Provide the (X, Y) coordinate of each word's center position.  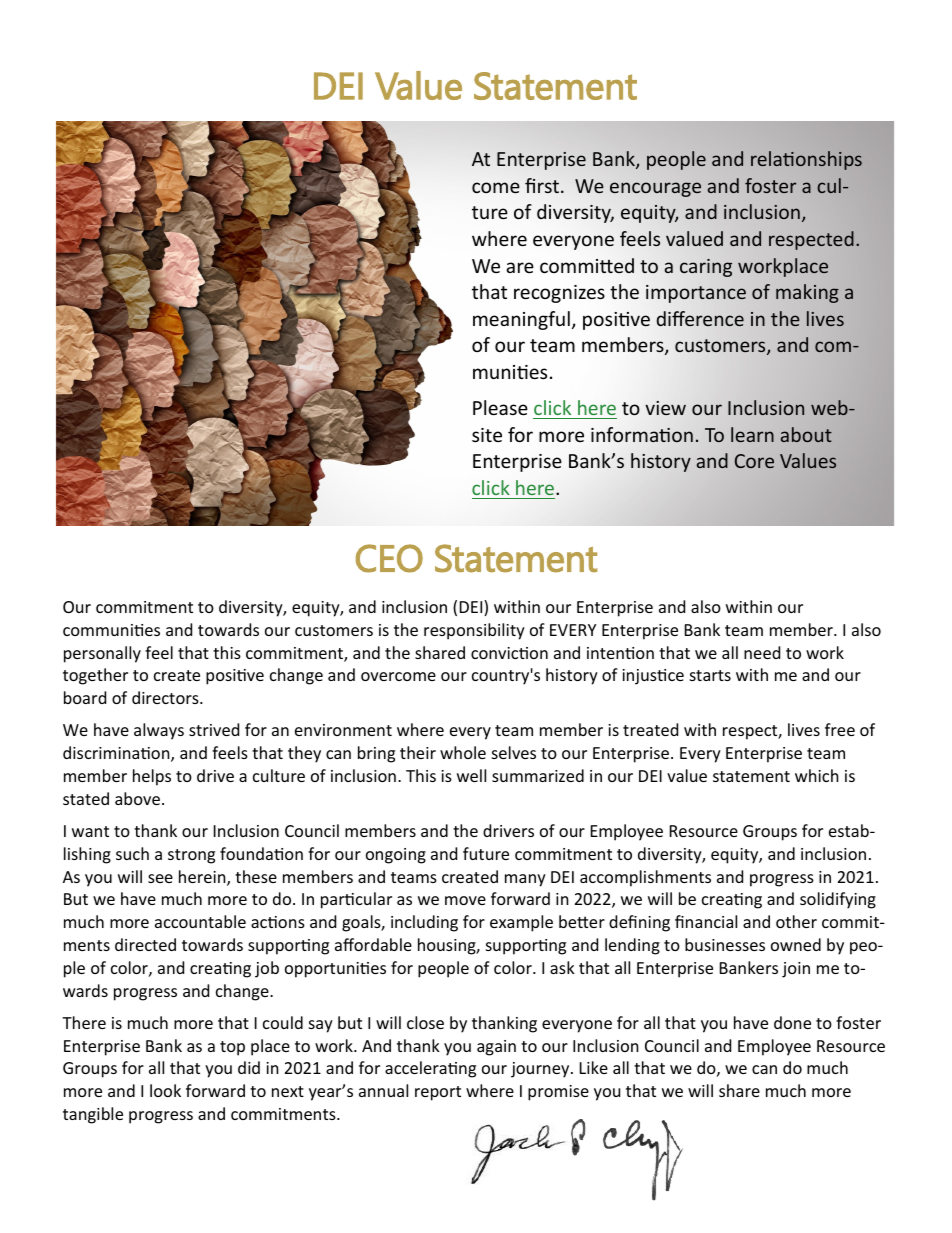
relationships (806, 160)
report (438, 1093)
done (792, 1022)
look (165, 1090)
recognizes (559, 294)
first (543, 185)
